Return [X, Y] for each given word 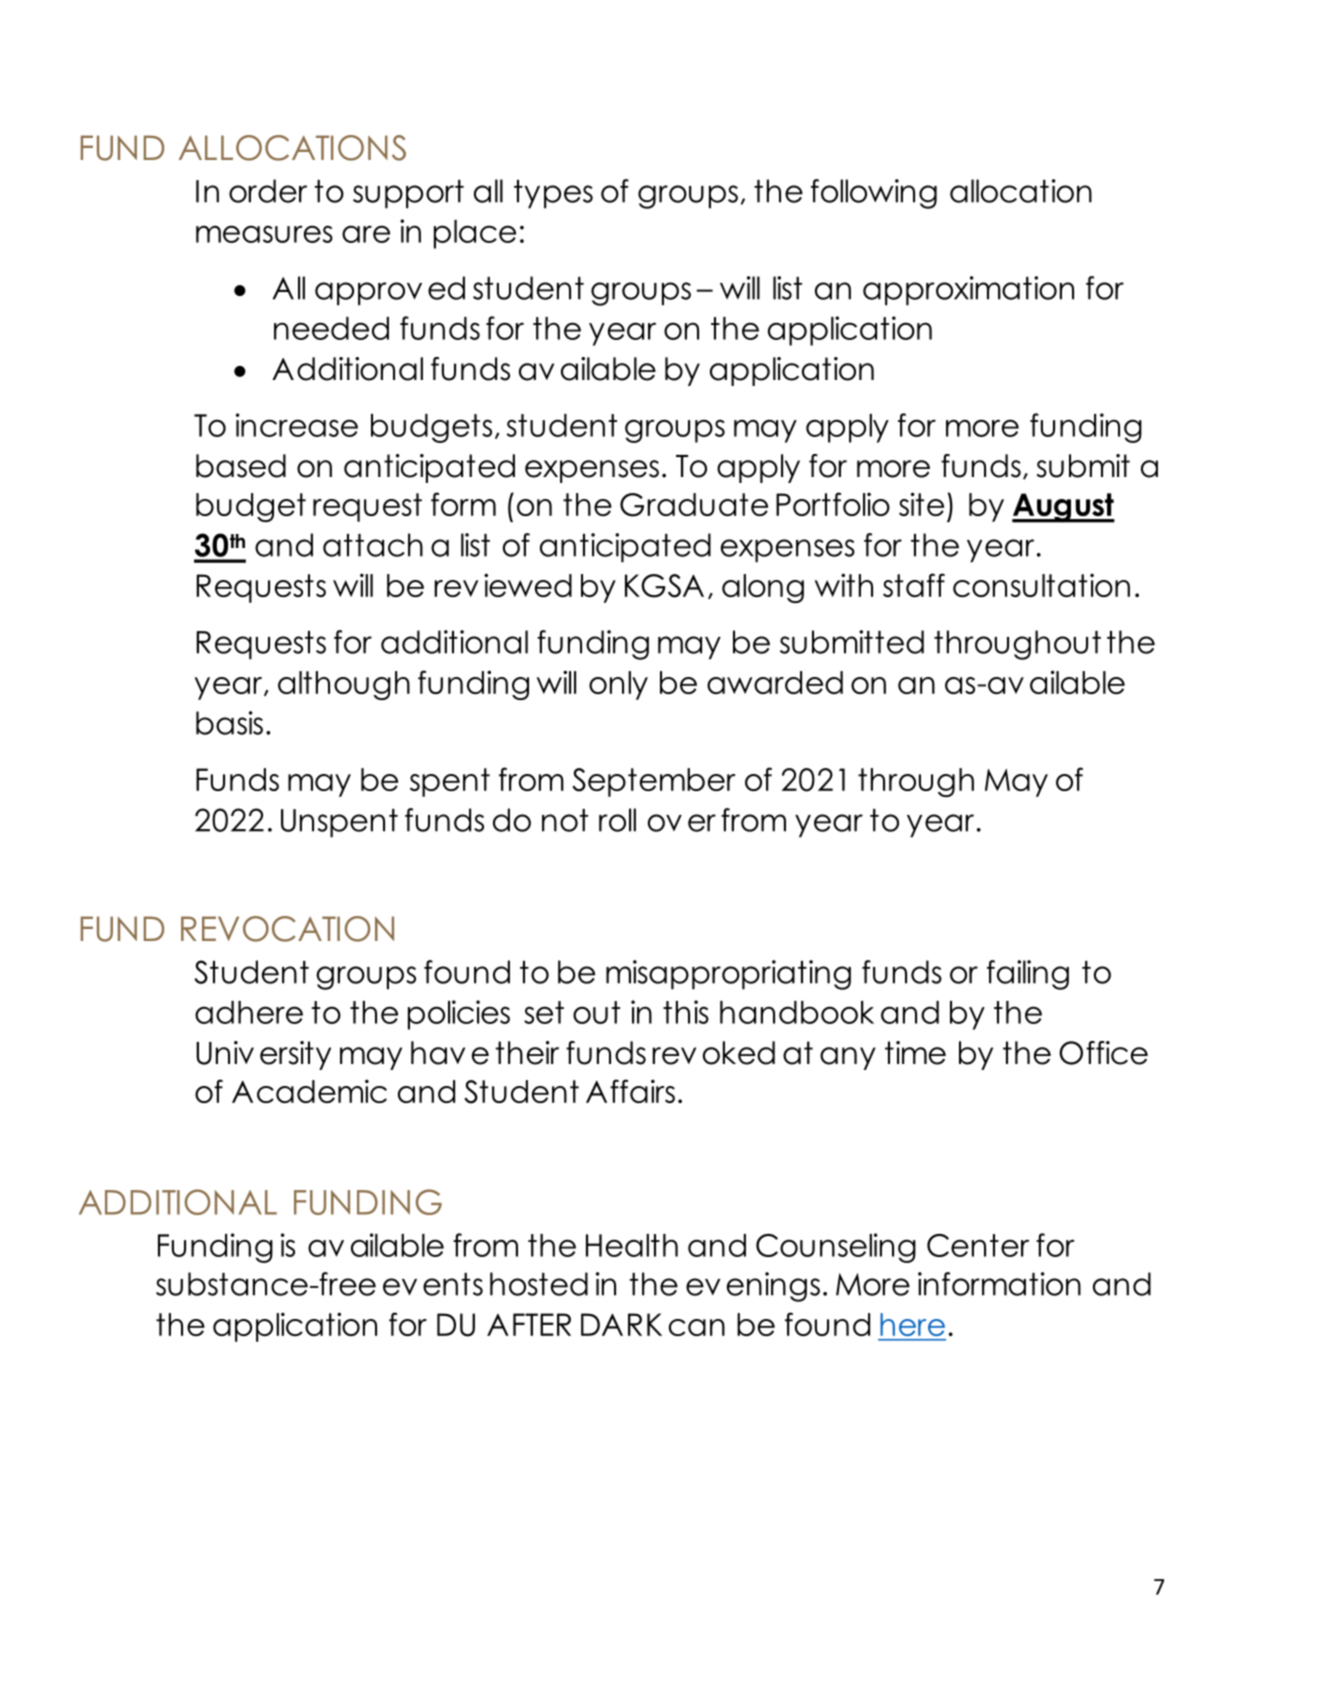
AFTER [529, 1324]
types [553, 194]
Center [978, 1245]
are [366, 234]
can [697, 1327]
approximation [968, 291]
